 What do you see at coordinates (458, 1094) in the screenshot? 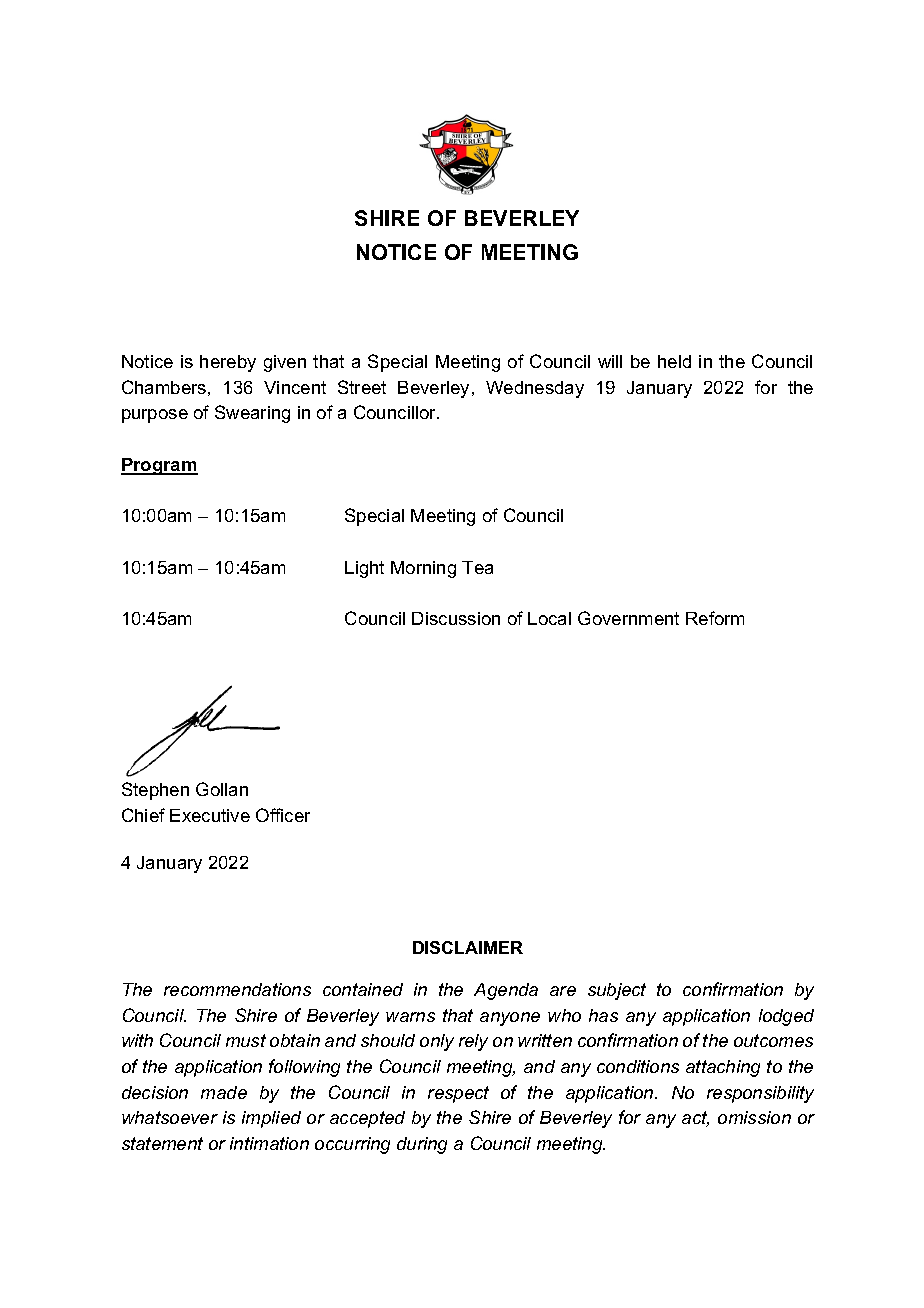
I see `respect` at bounding box center [458, 1094].
